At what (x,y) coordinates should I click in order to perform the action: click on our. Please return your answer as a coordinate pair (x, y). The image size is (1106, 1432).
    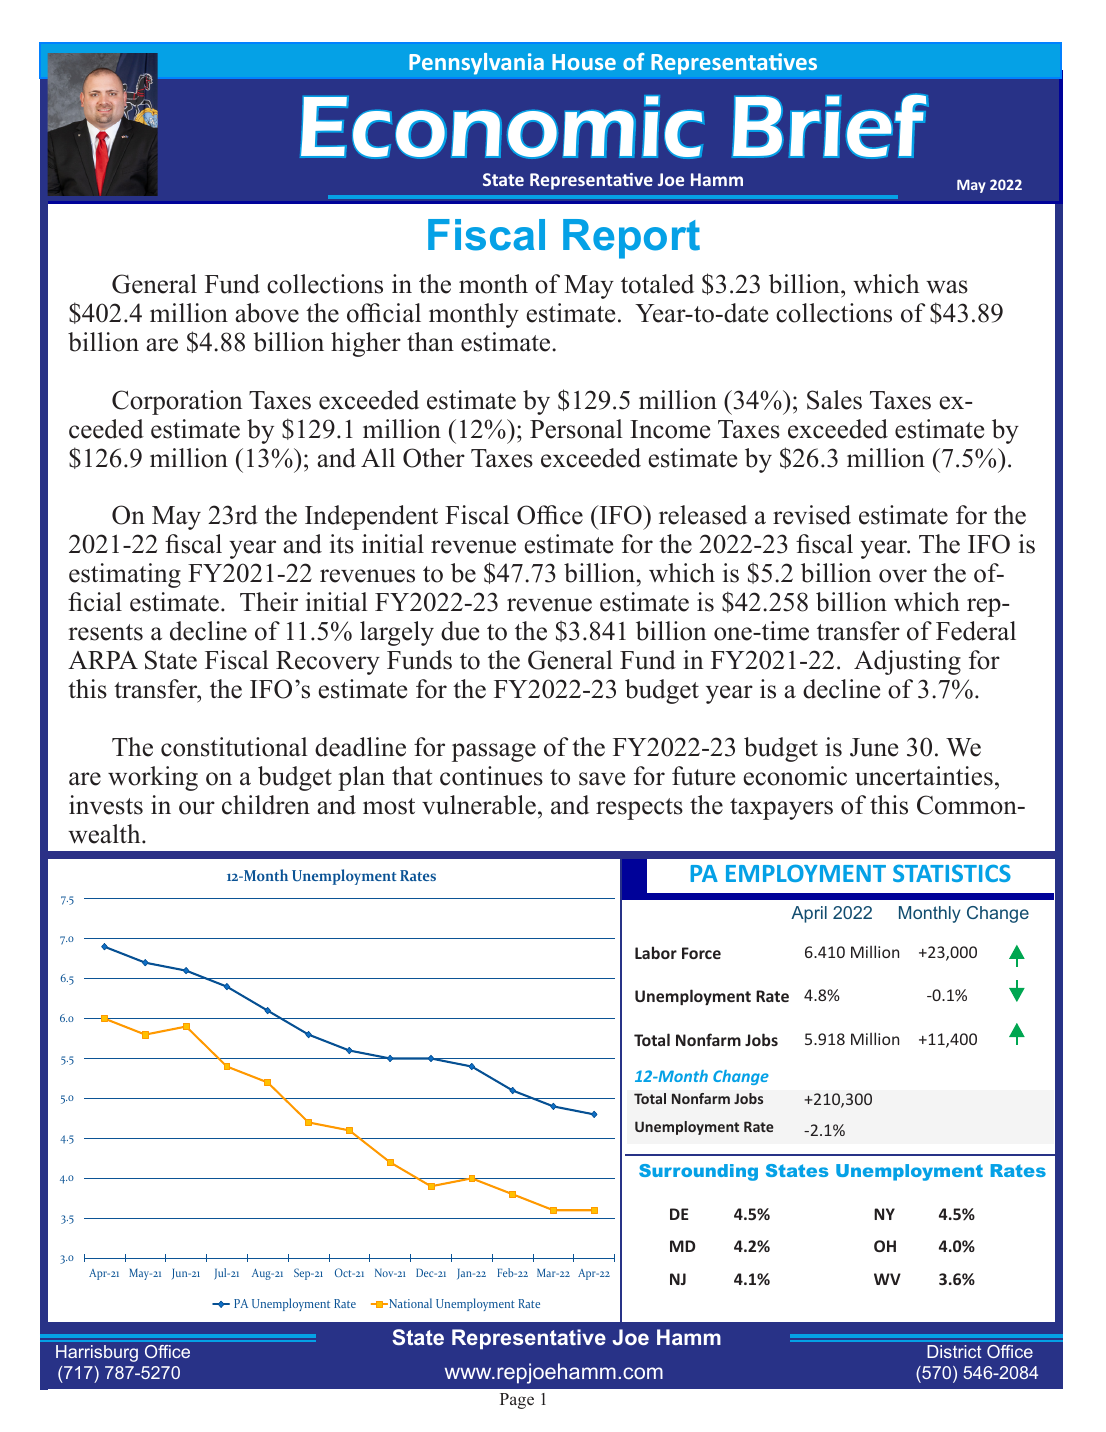
    Looking at the image, I should click on (197, 808).
